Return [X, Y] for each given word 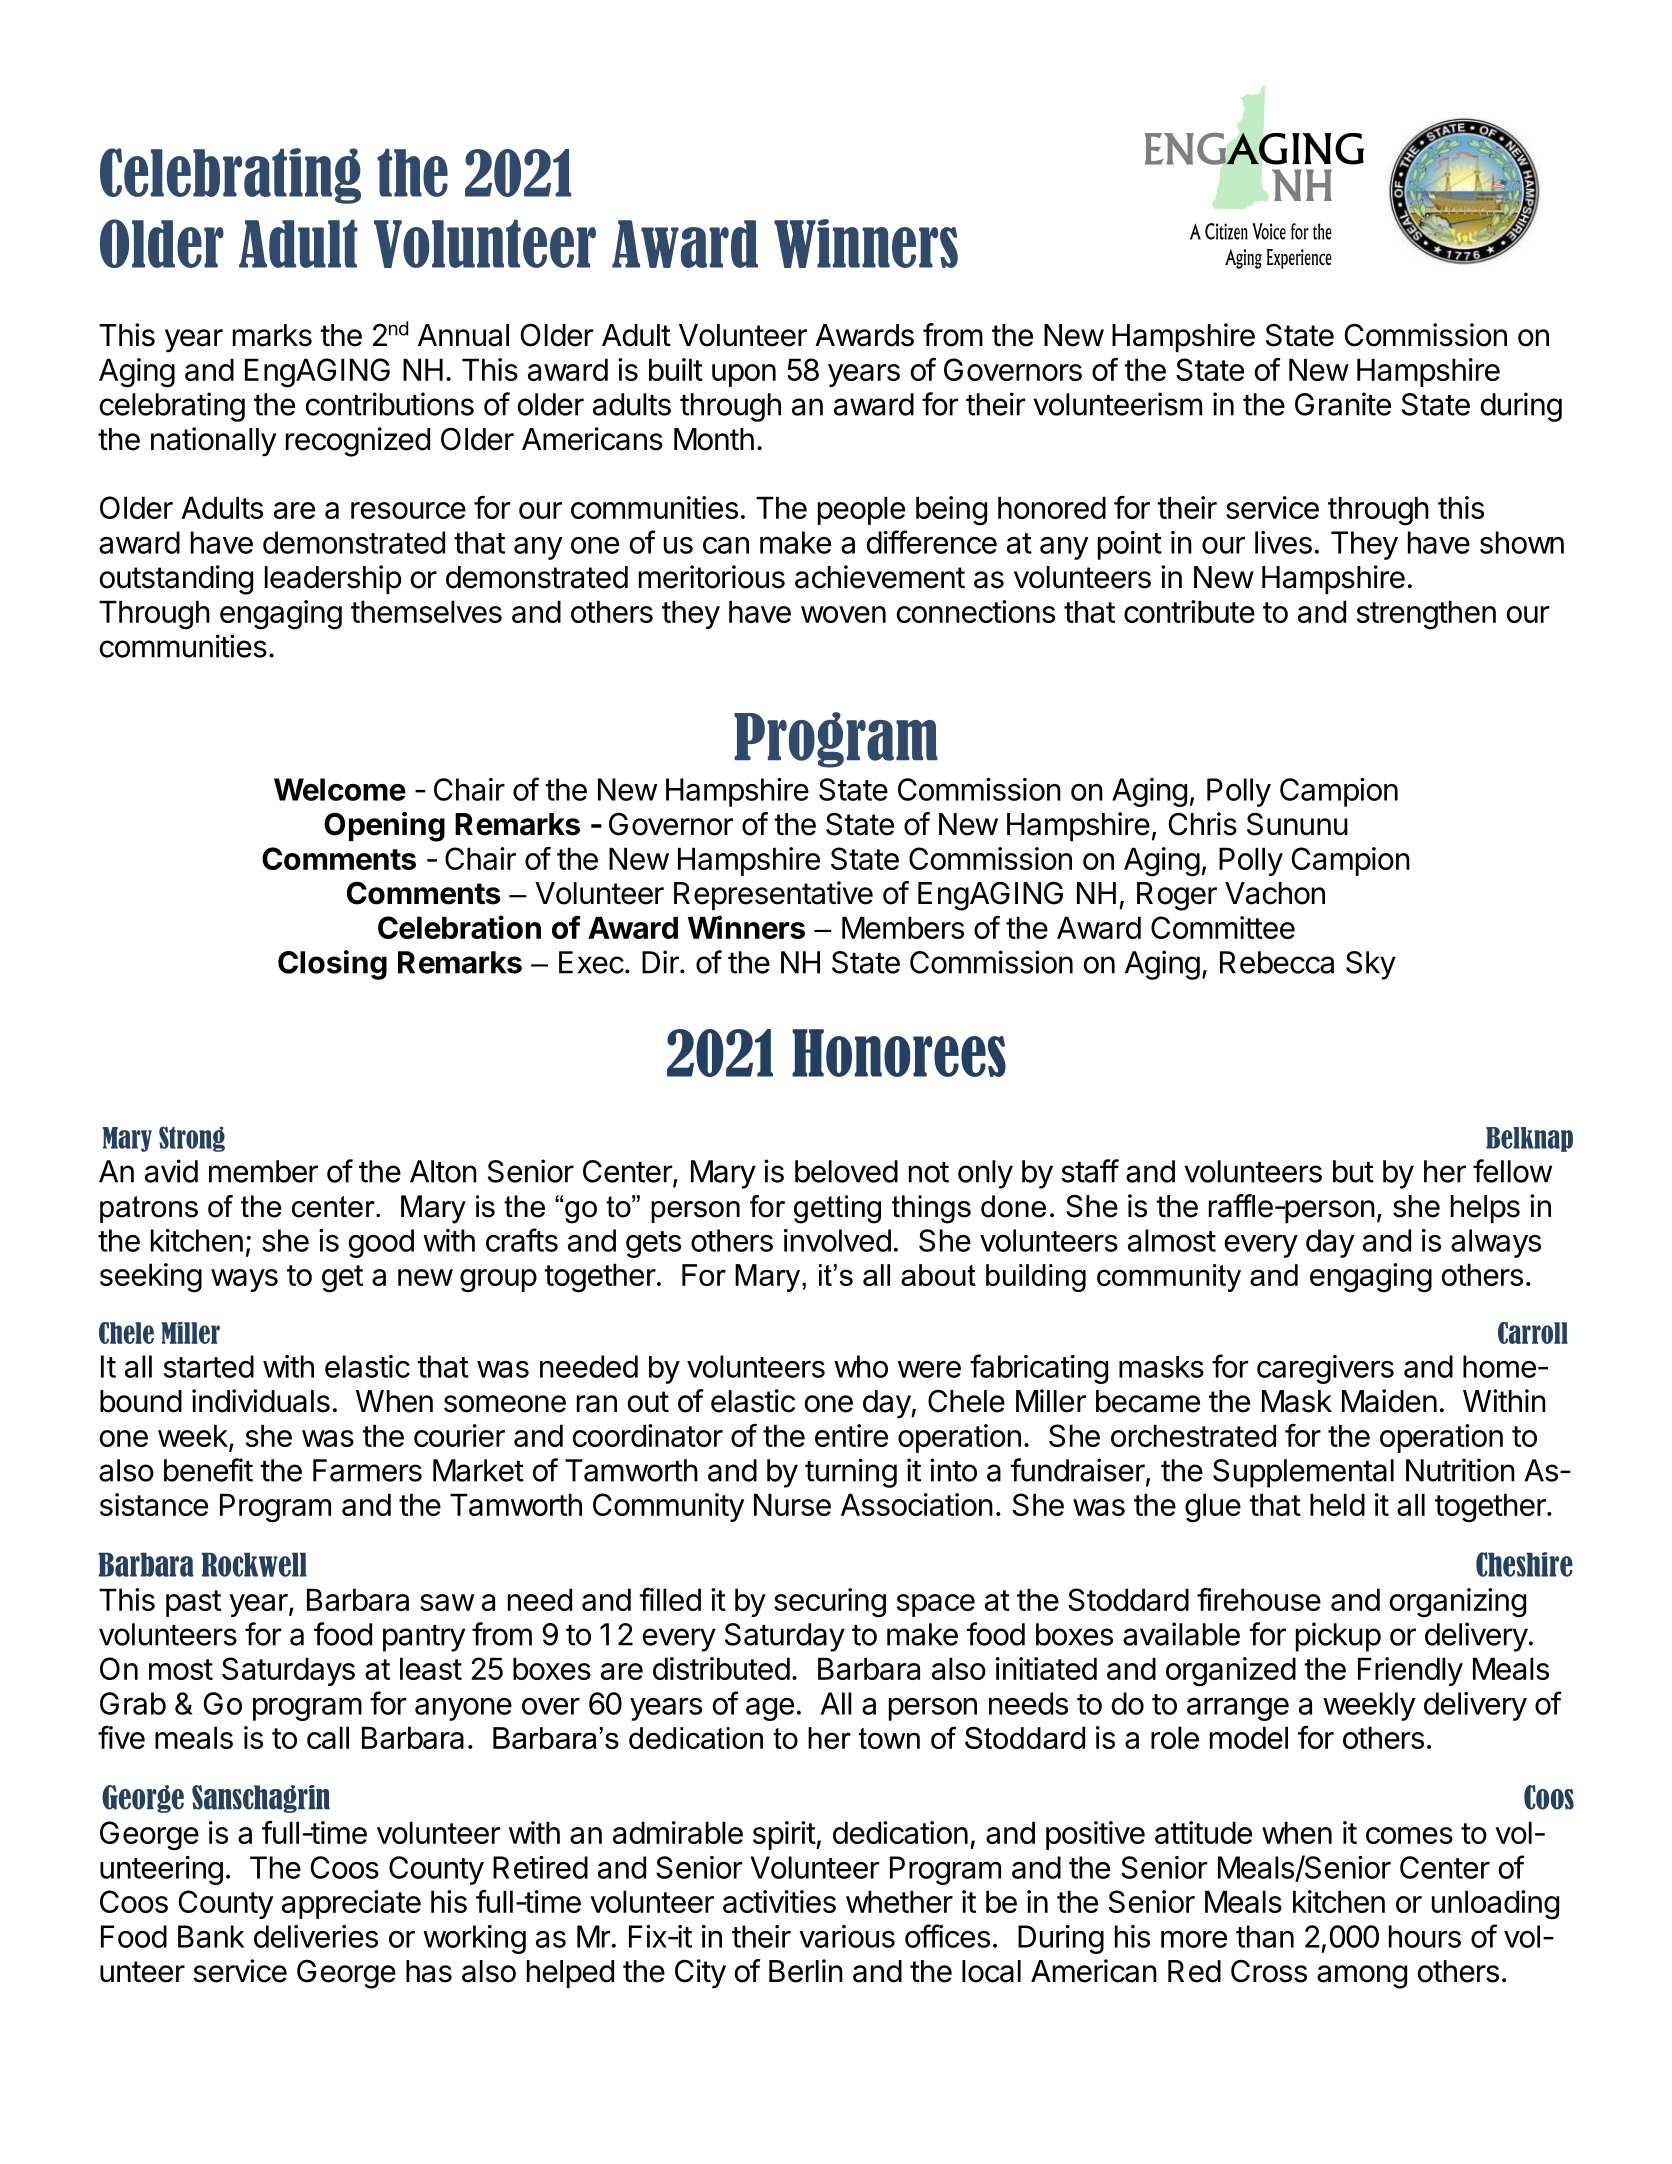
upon [744, 375]
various [847, 1936]
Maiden [1389, 1401]
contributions [390, 404]
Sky [1371, 965]
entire [851, 1435]
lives [1283, 542]
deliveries [316, 1936]
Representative [773, 895]
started [209, 1366]
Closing [332, 965]
